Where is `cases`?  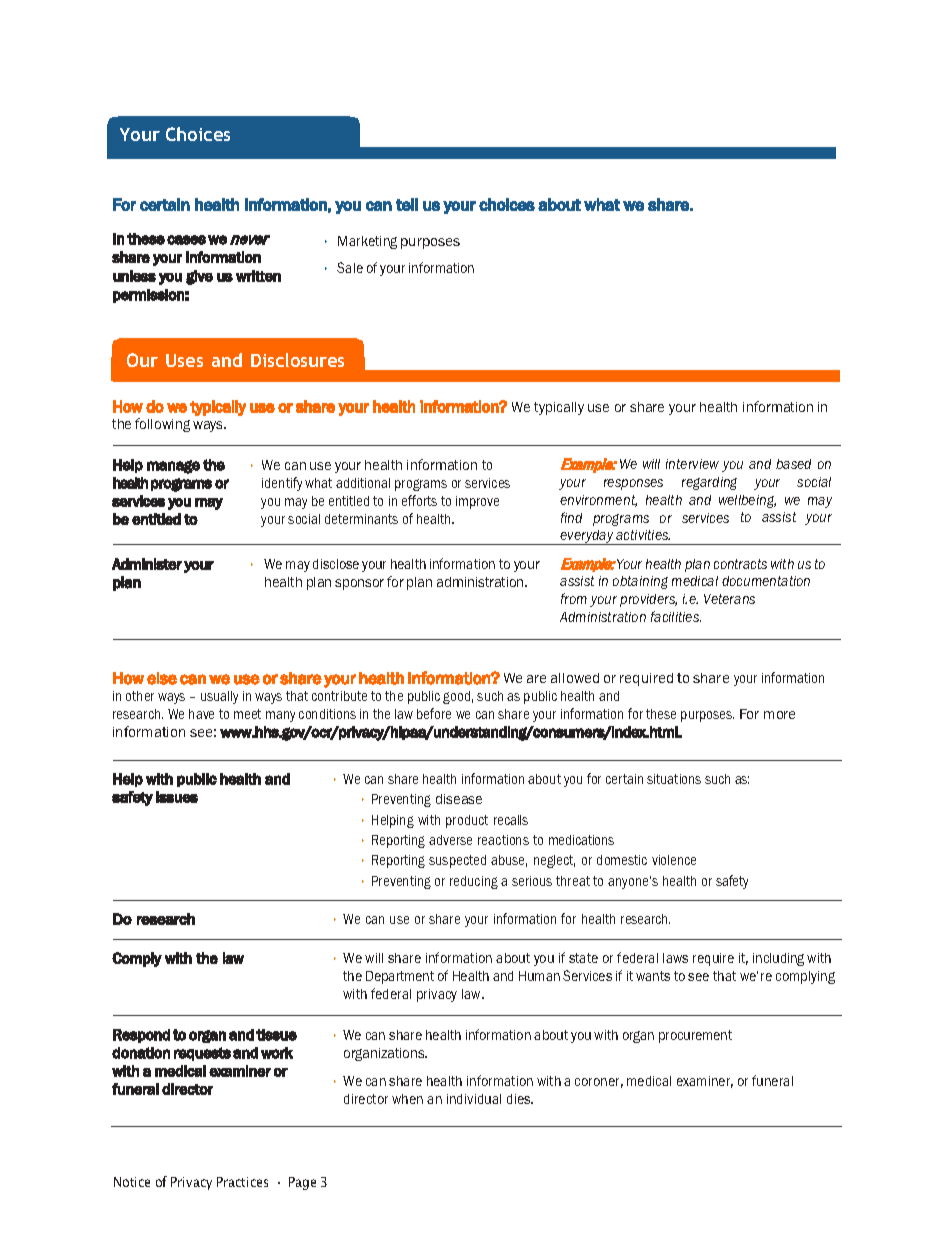
cases is located at coordinates (186, 240).
